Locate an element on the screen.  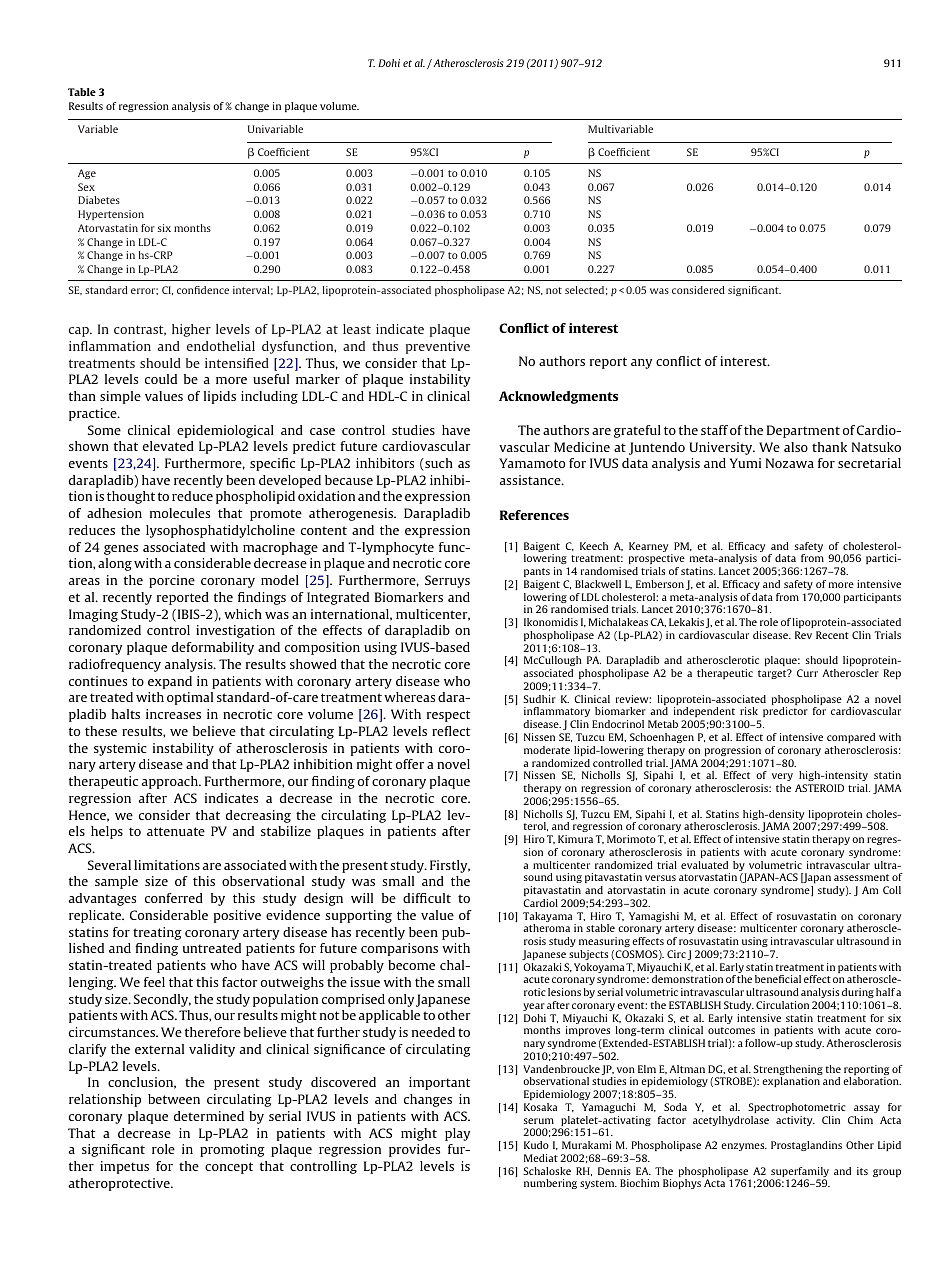
promoting is located at coordinates (232, 1150).
